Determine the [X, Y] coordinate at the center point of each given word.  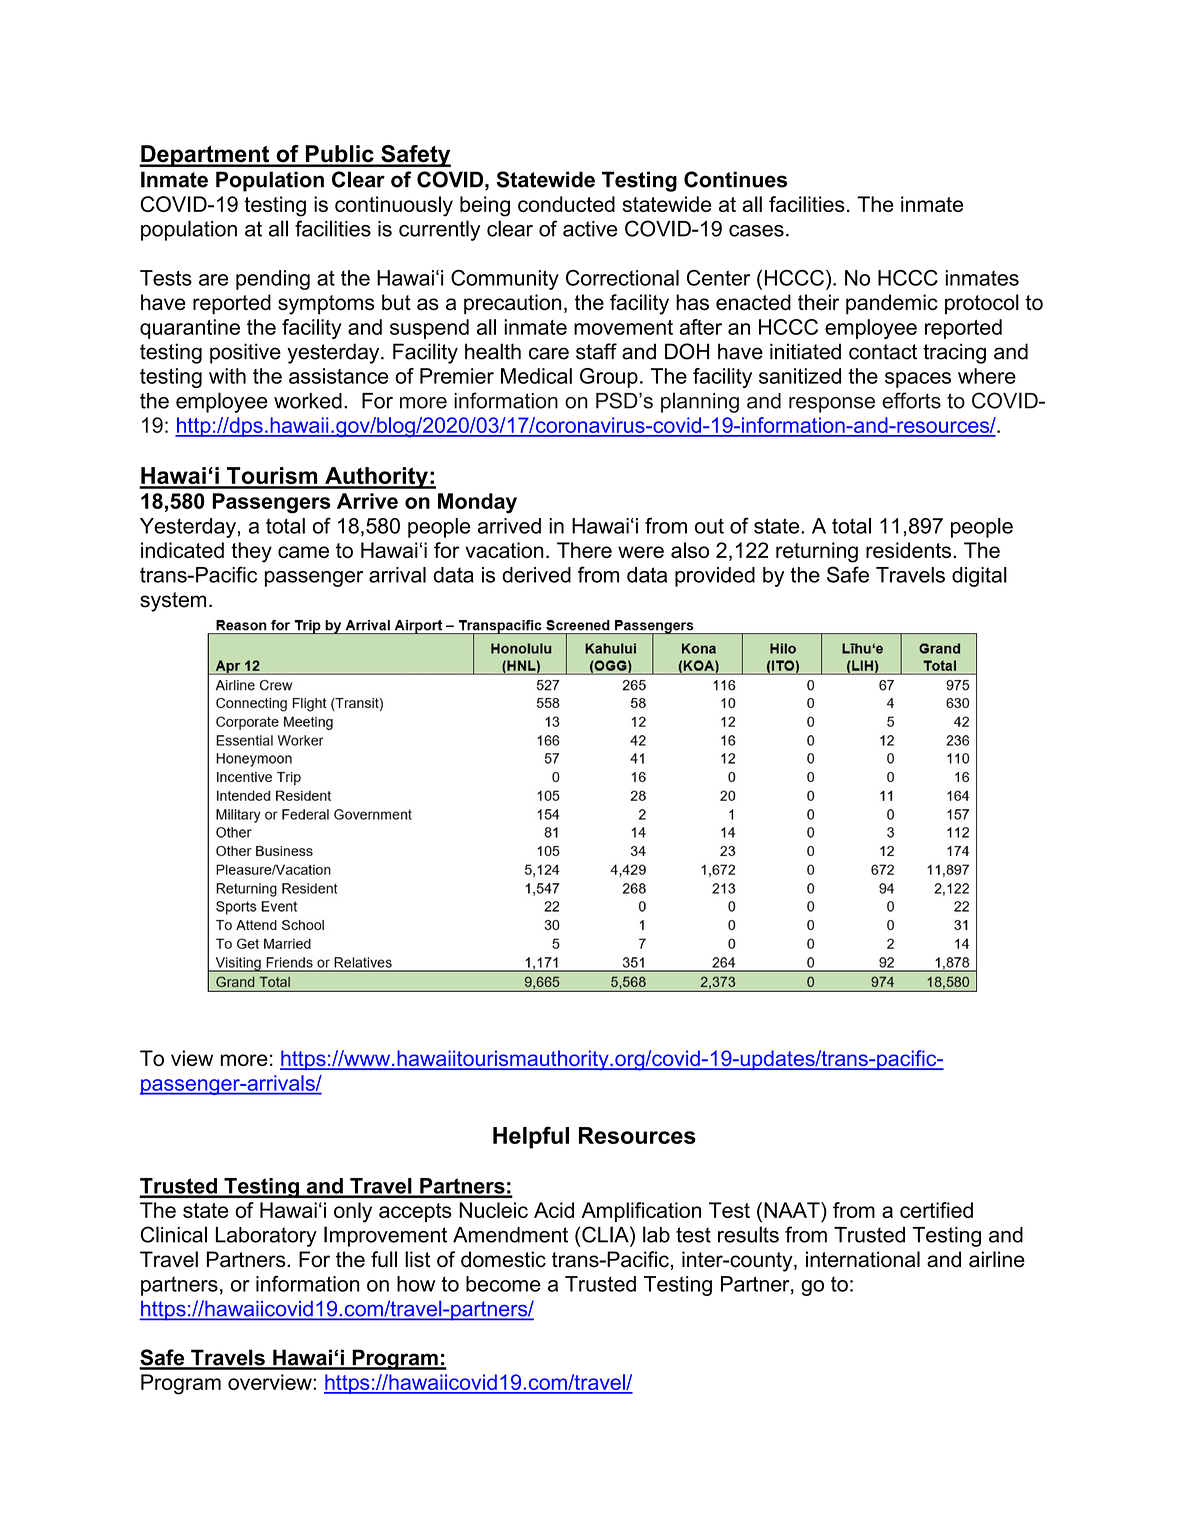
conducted [566, 204]
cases [756, 231]
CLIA [606, 1234]
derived [536, 575]
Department [205, 156]
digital [979, 577]
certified [936, 1210]
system [173, 602]
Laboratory [266, 1237]
